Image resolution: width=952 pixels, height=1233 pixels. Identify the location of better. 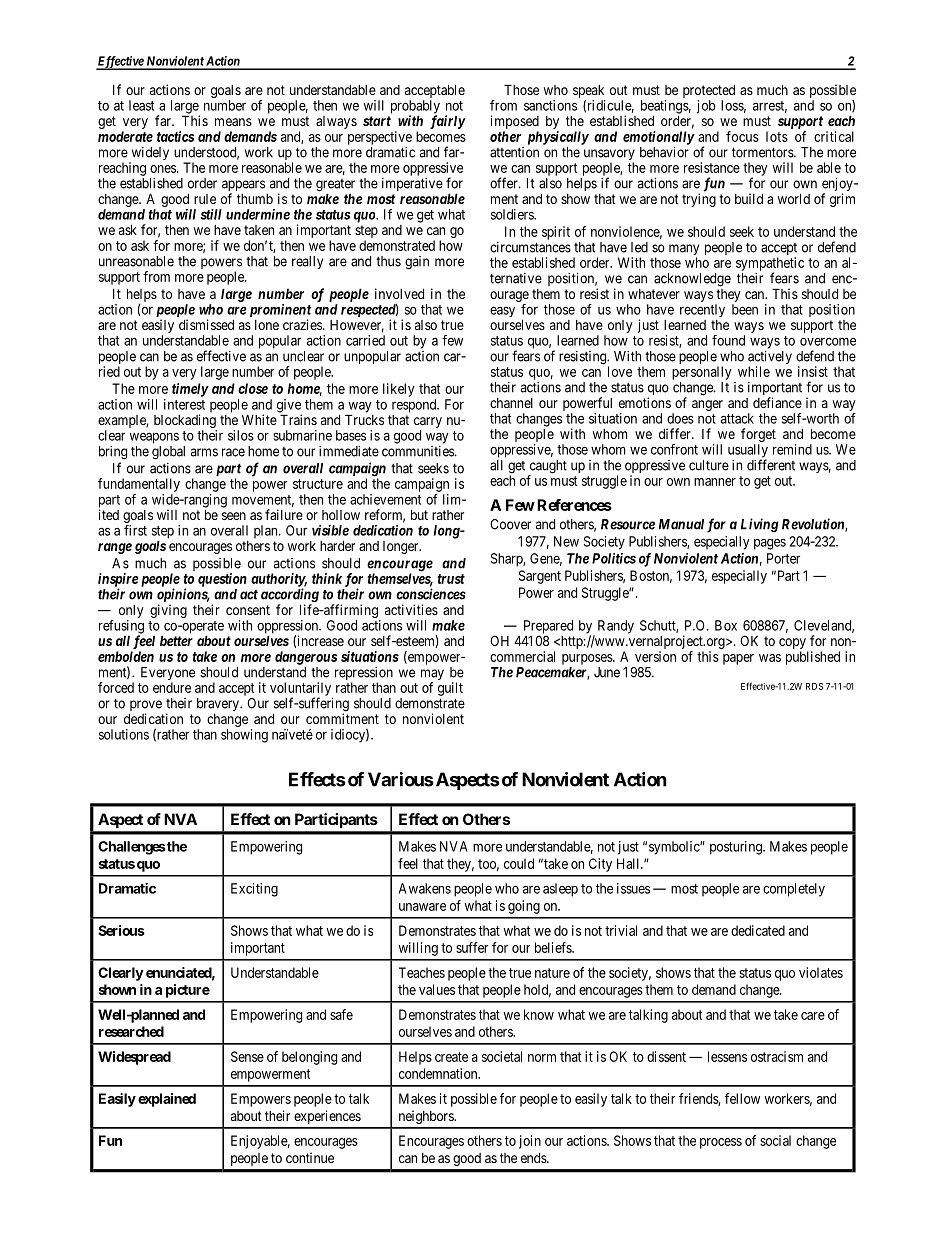
(176, 640).
